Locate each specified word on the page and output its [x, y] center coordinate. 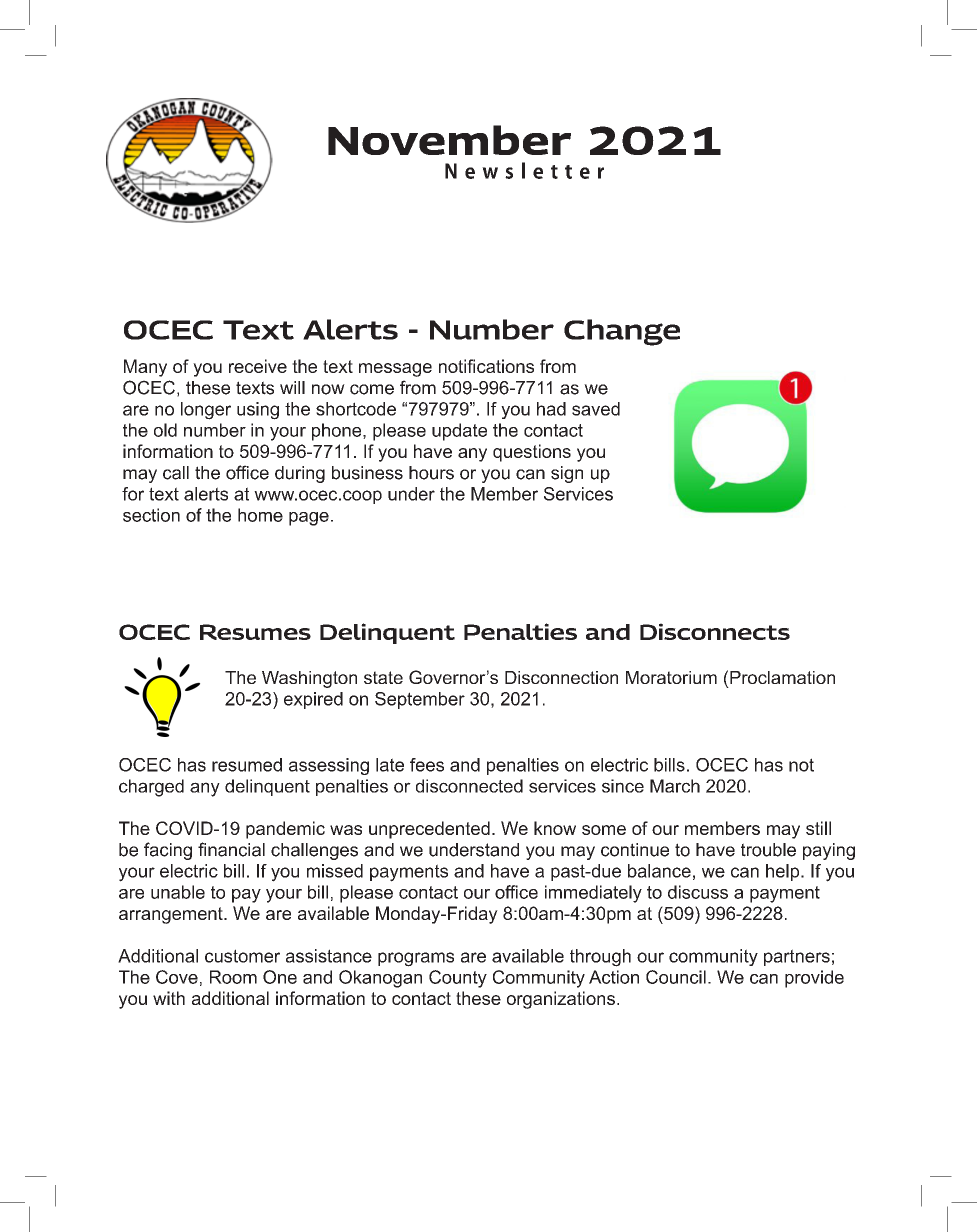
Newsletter [524, 170]
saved [596, 409]
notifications [486, 366]
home [260, 515]
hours [431, 473]
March [675, 786]
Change [622, 332]
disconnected [469, 786]
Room [233, 977]
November [449, 140]
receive [258, 366]
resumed [247, 765]
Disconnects [715, 631]
